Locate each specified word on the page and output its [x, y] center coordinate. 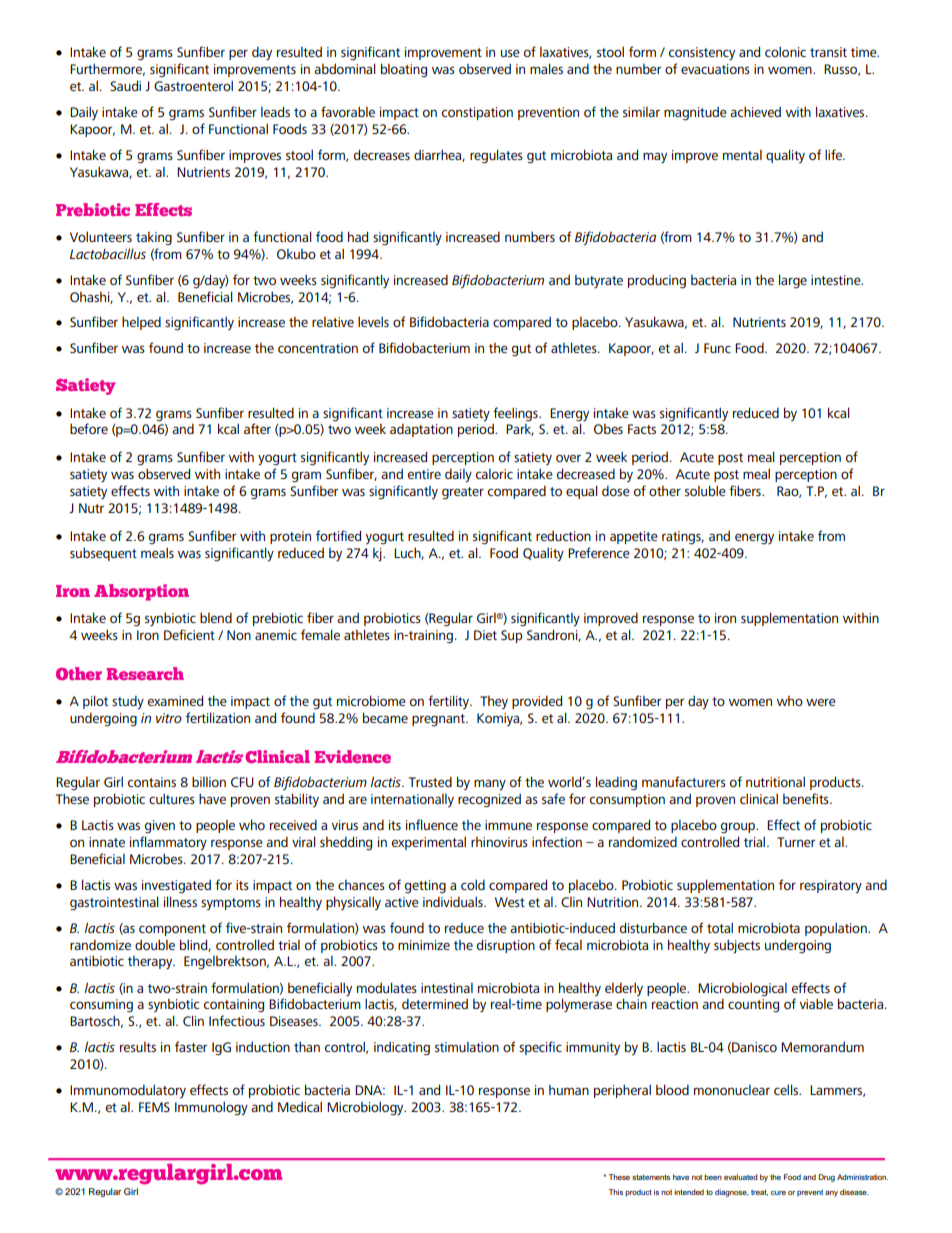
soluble [705, 490]
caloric [494, 474]
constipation [477, 113]
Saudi [125, 85]
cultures [172, 799]
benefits [807, 798]
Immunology [211, 1109]
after [257, 428]
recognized [489, 801]
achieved [755, 112]
